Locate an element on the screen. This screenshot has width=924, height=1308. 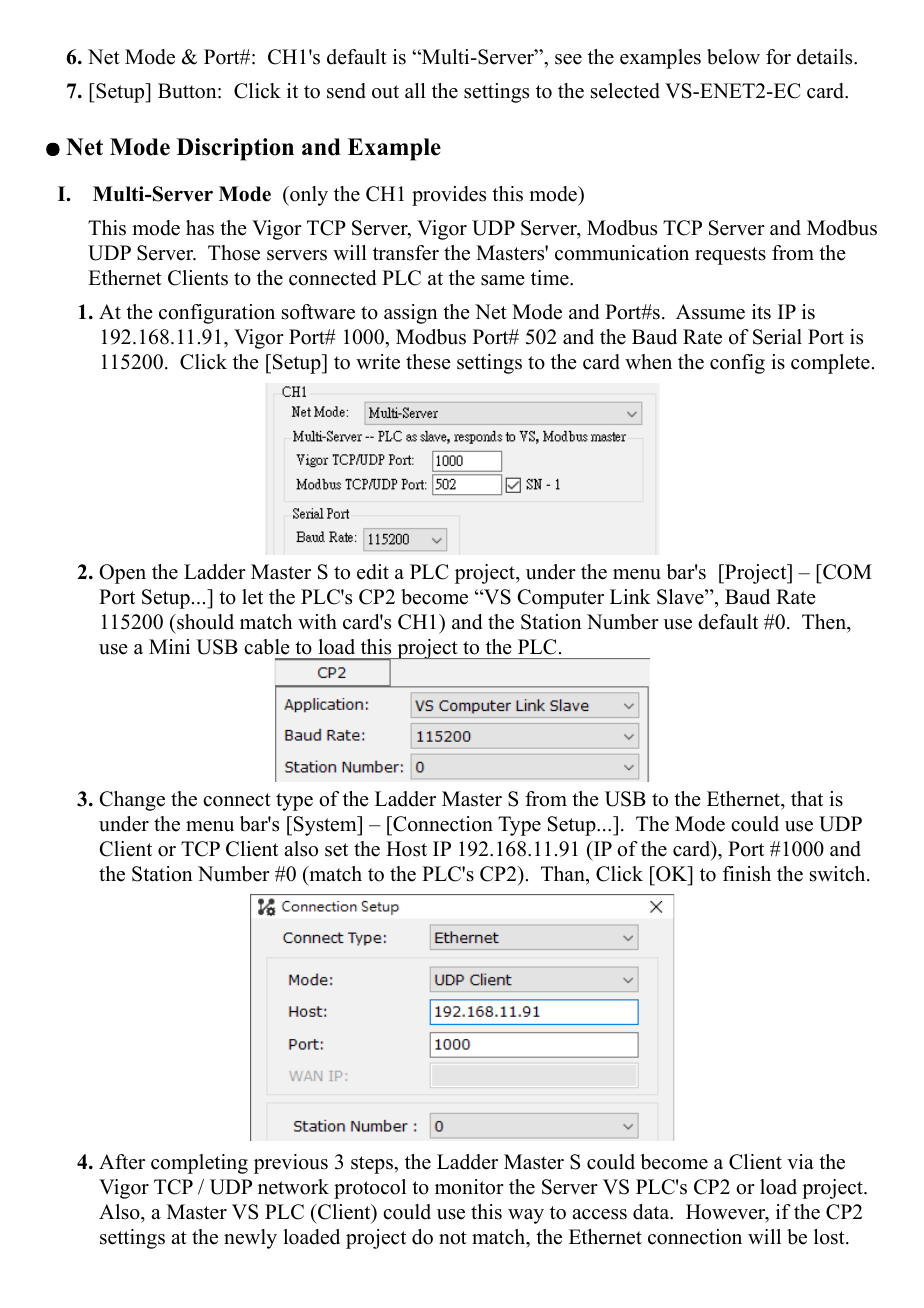
Host is located at coordinates (406, 849).
